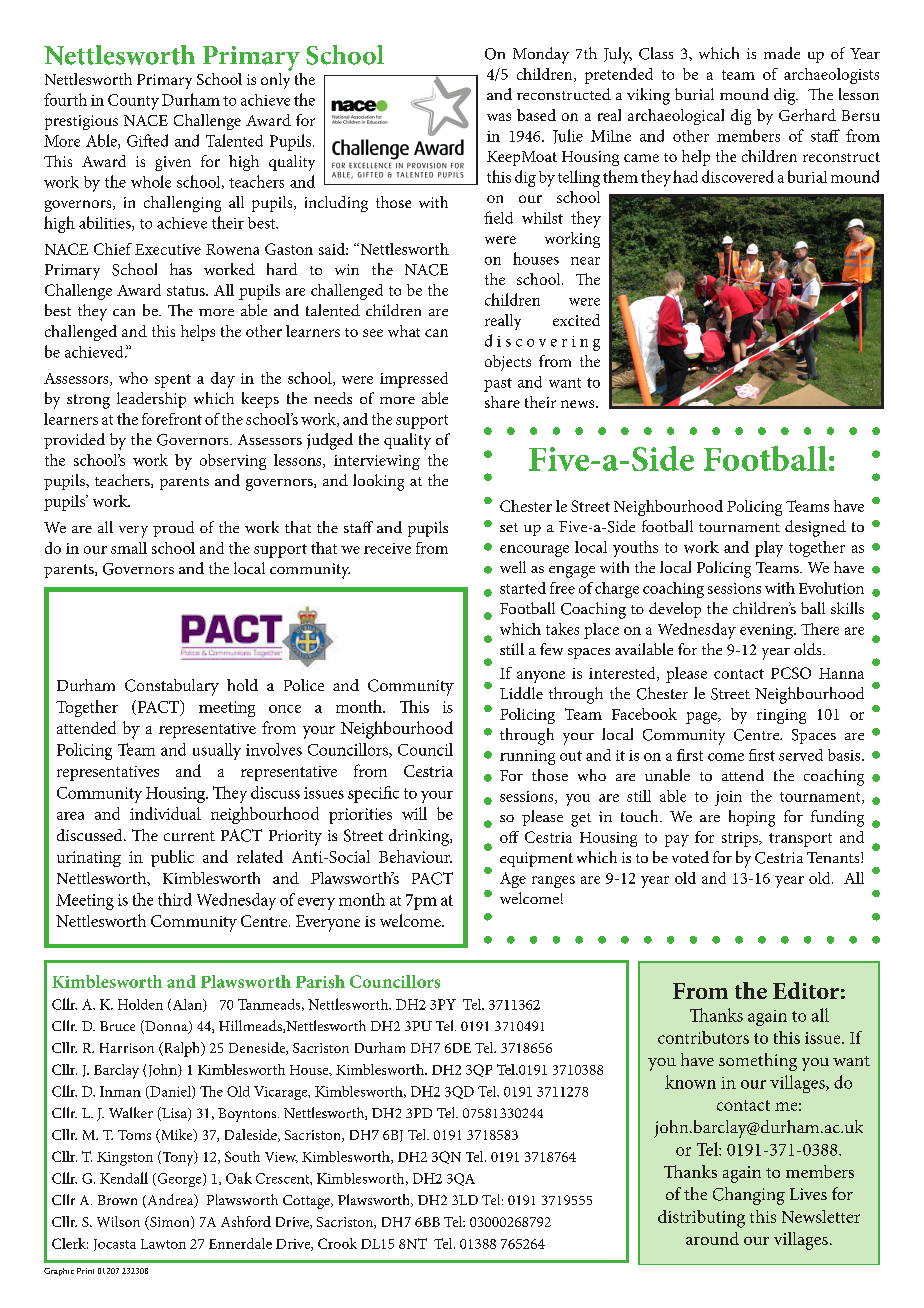 The height and width of the screenshot is (1308, 924). What do you see at coordinates (806, 990) in the screenshot?
I see `Editor` at bounding box center [806, 990].
